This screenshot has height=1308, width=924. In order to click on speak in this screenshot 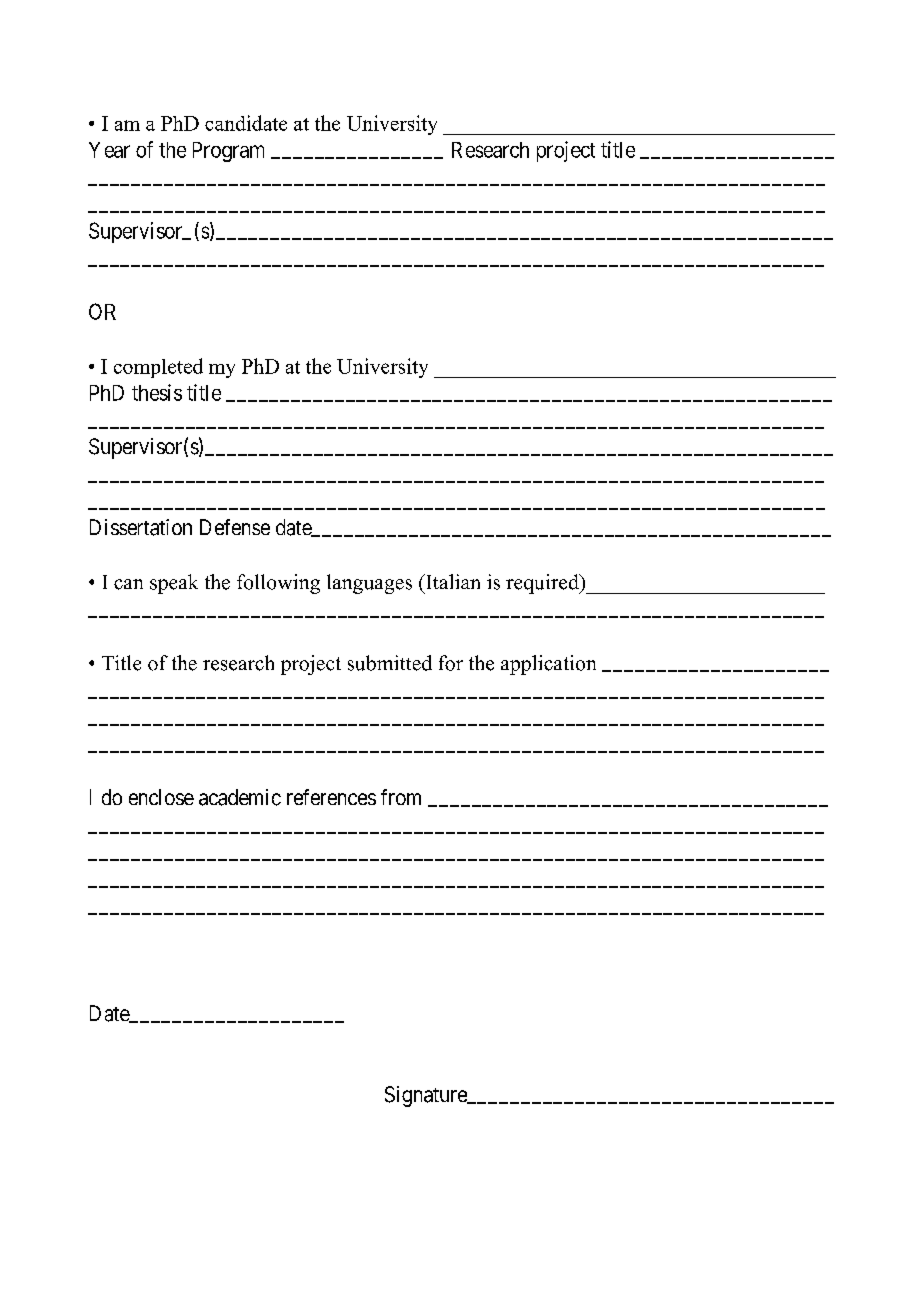, I will do `click(174, 584)`.
